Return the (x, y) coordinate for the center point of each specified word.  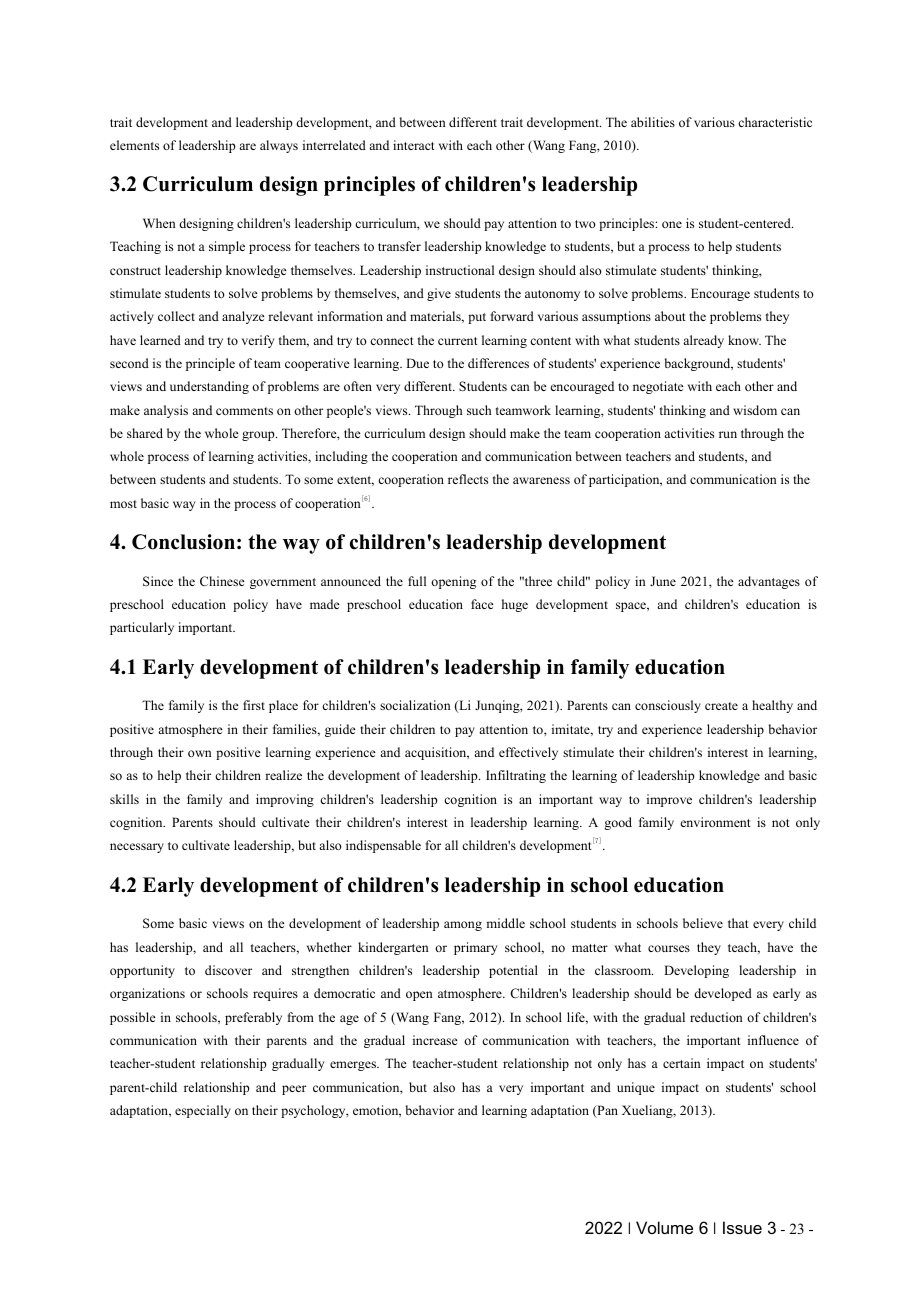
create (721, 706)
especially (203, 1111)
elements (134, 145)
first (254, 705)
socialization (415, 705)
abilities (653, 122)
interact (414, 145)
